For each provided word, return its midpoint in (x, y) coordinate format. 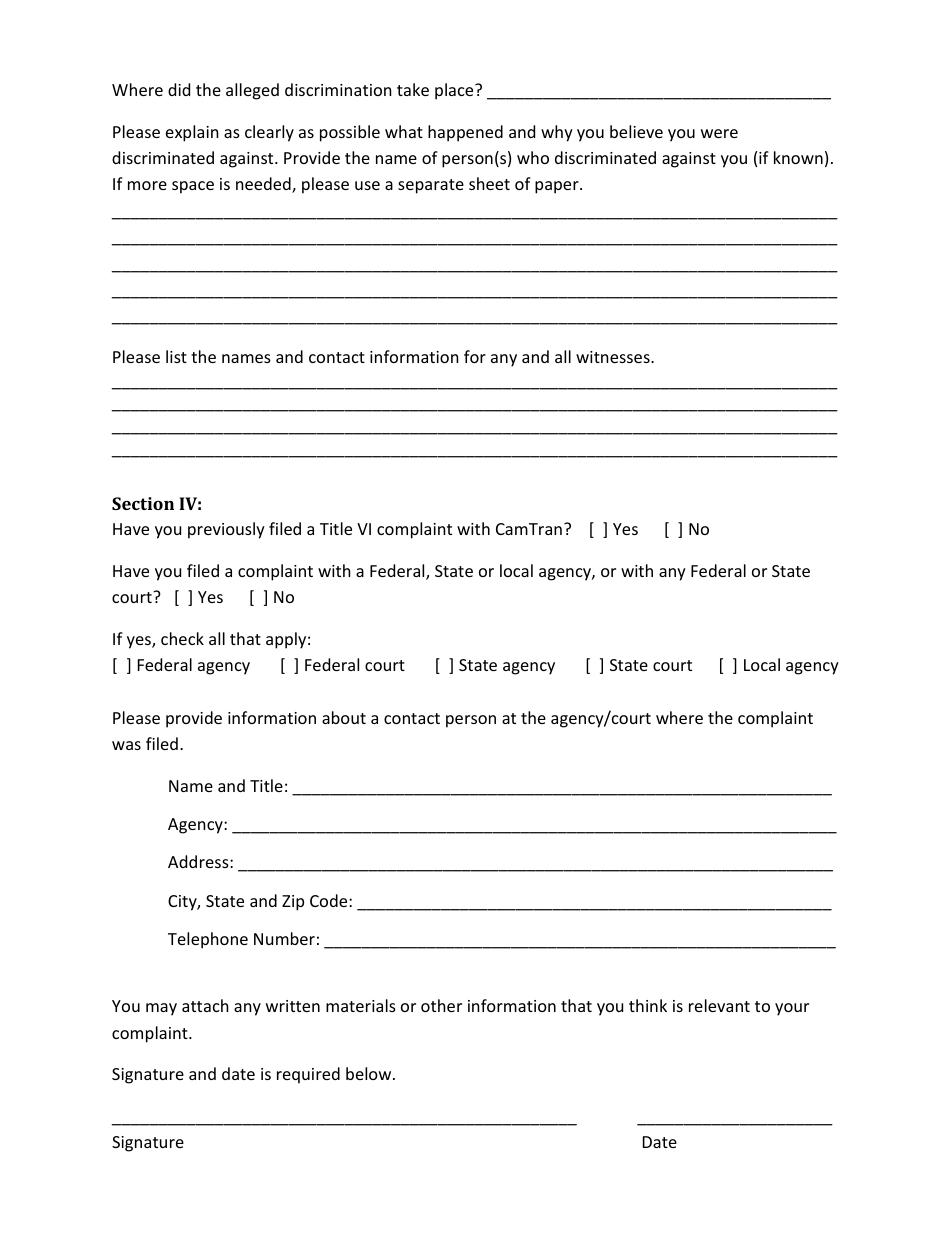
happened (465, 133)
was (126, 745)
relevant (719, 1005)
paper (558, 187)
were (719, 133)
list (176, 356)
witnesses (614, 357)
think (648, 1005)
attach (205, 1005)
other (441, 1005)
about (344, 717)
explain (192, 133)
